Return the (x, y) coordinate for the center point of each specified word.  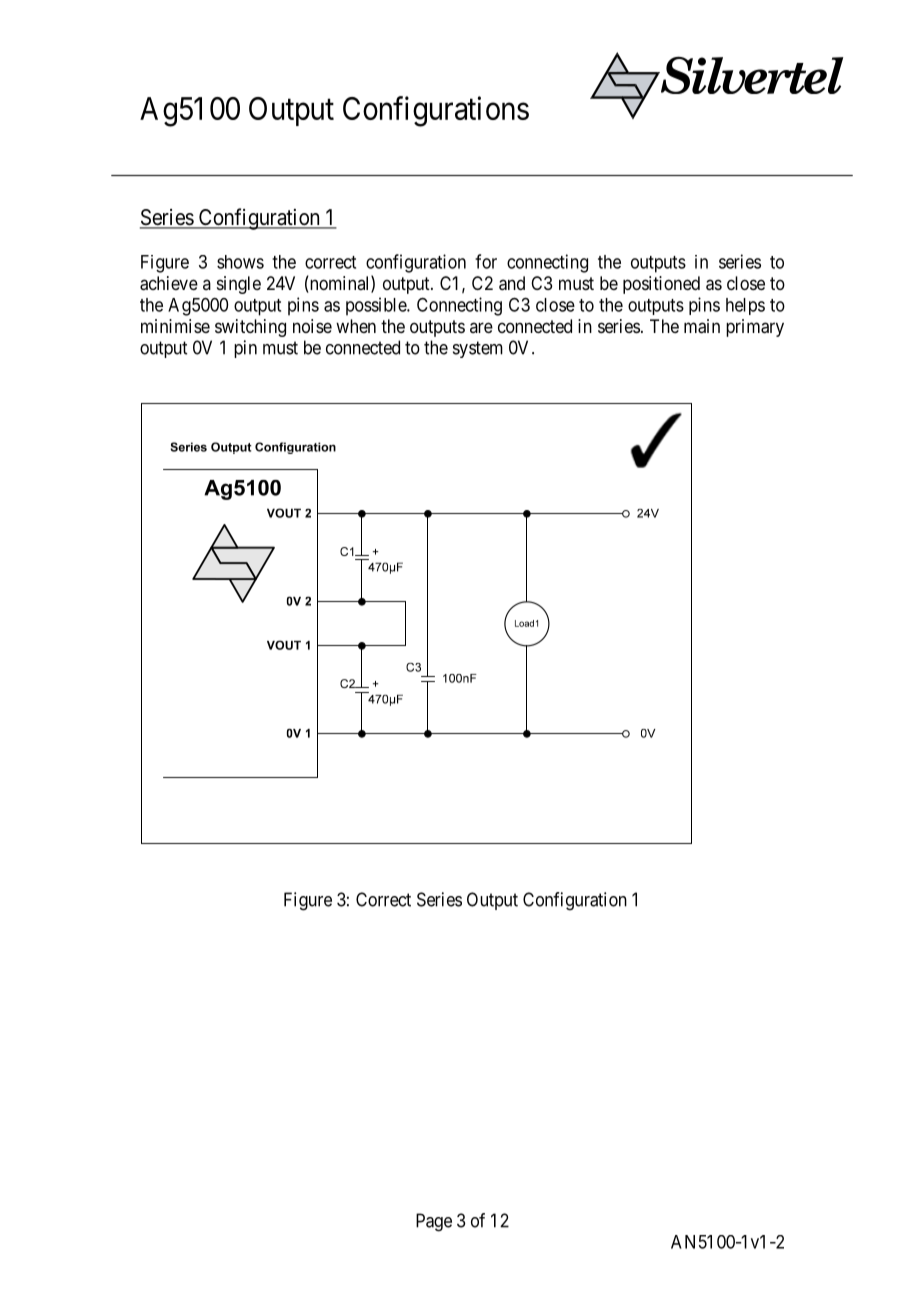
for (486, 261)
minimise (175, 326)
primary (755, 328)
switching (250, 328)
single (239, 285)
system (478, 349)
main (702, 326)
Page (434, 1222)
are (481, 327)
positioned (661, 285)
